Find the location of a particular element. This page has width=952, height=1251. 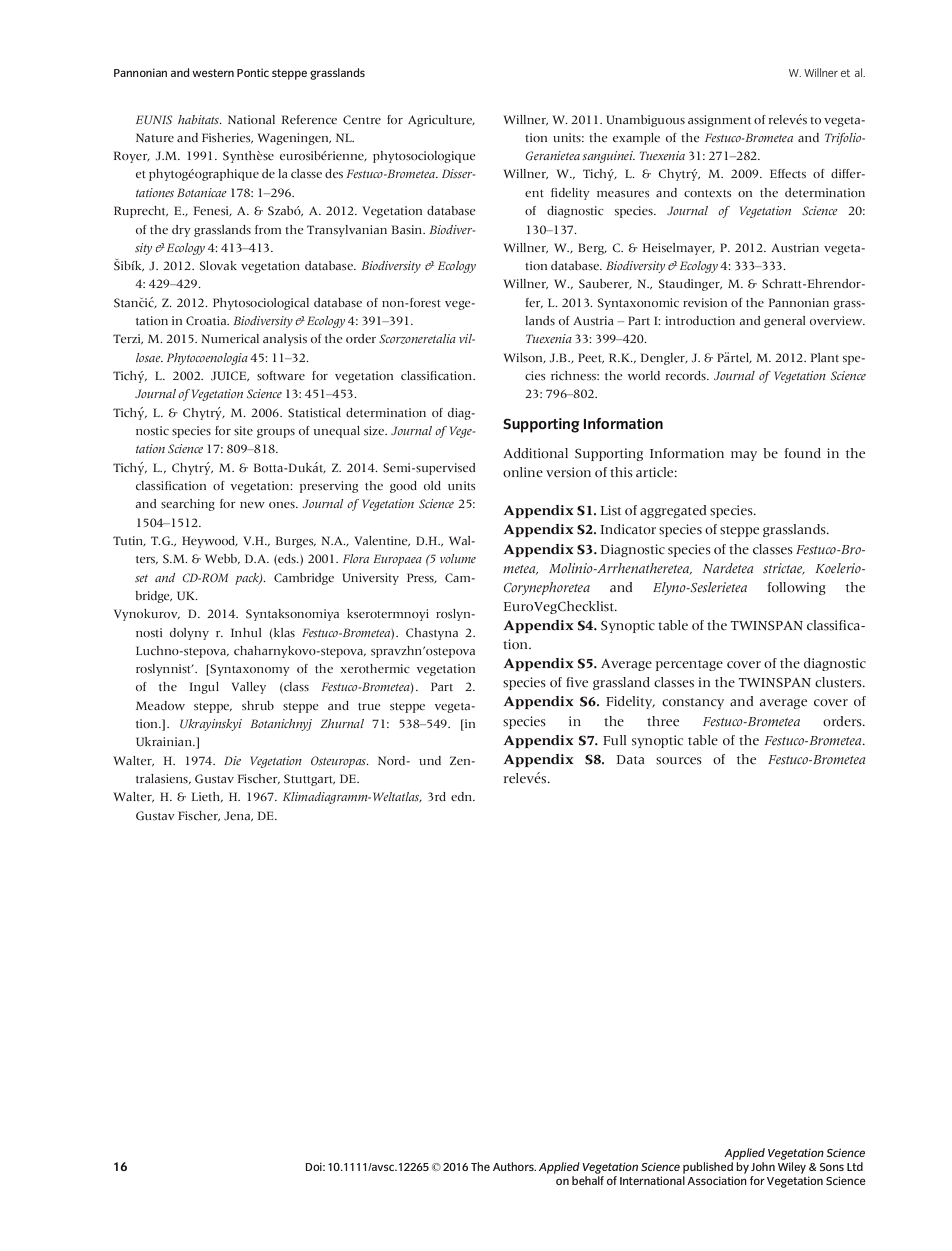

Wilson is located at coordinates (524, 358).
